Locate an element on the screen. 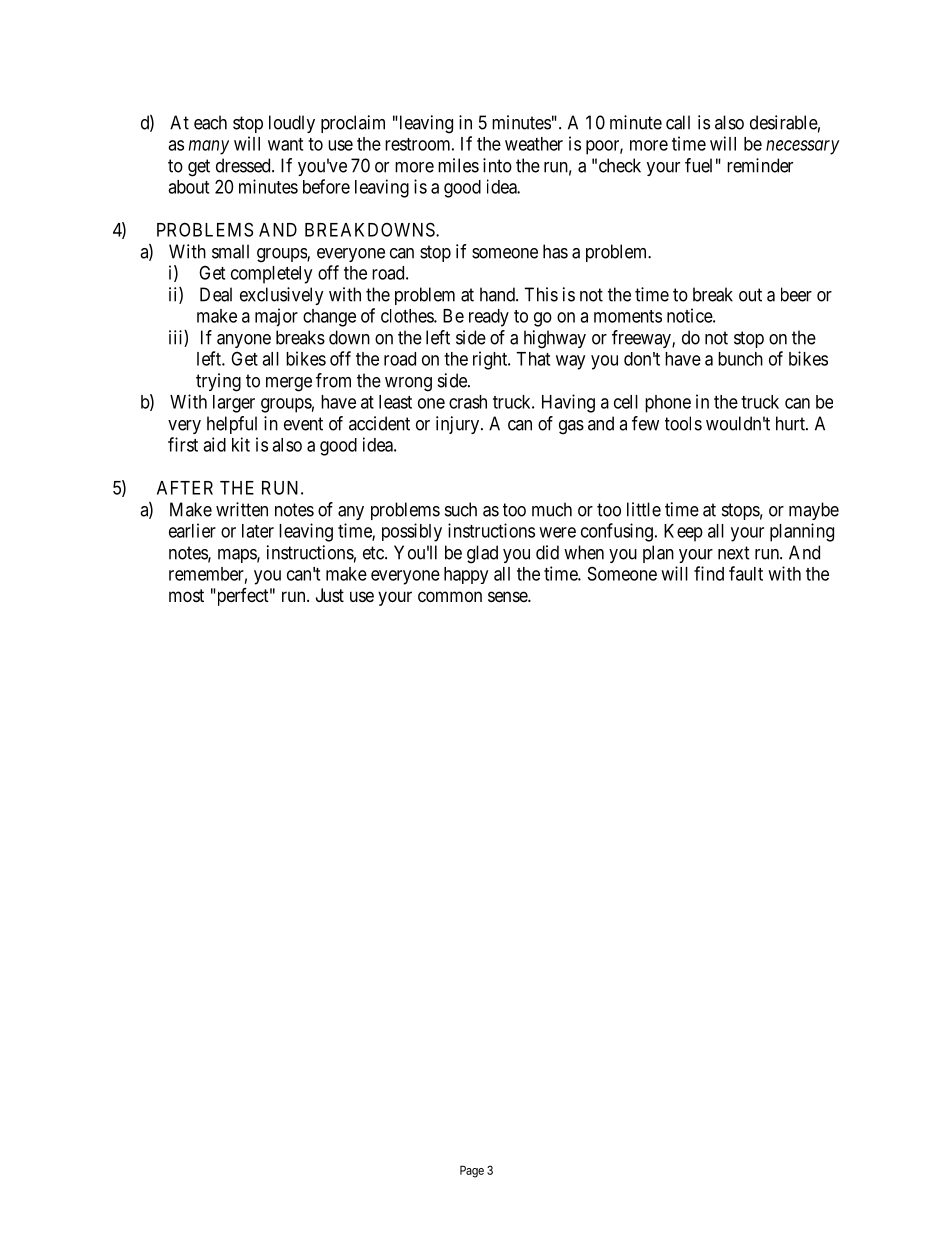  find is located at coordinates (709, 573).
